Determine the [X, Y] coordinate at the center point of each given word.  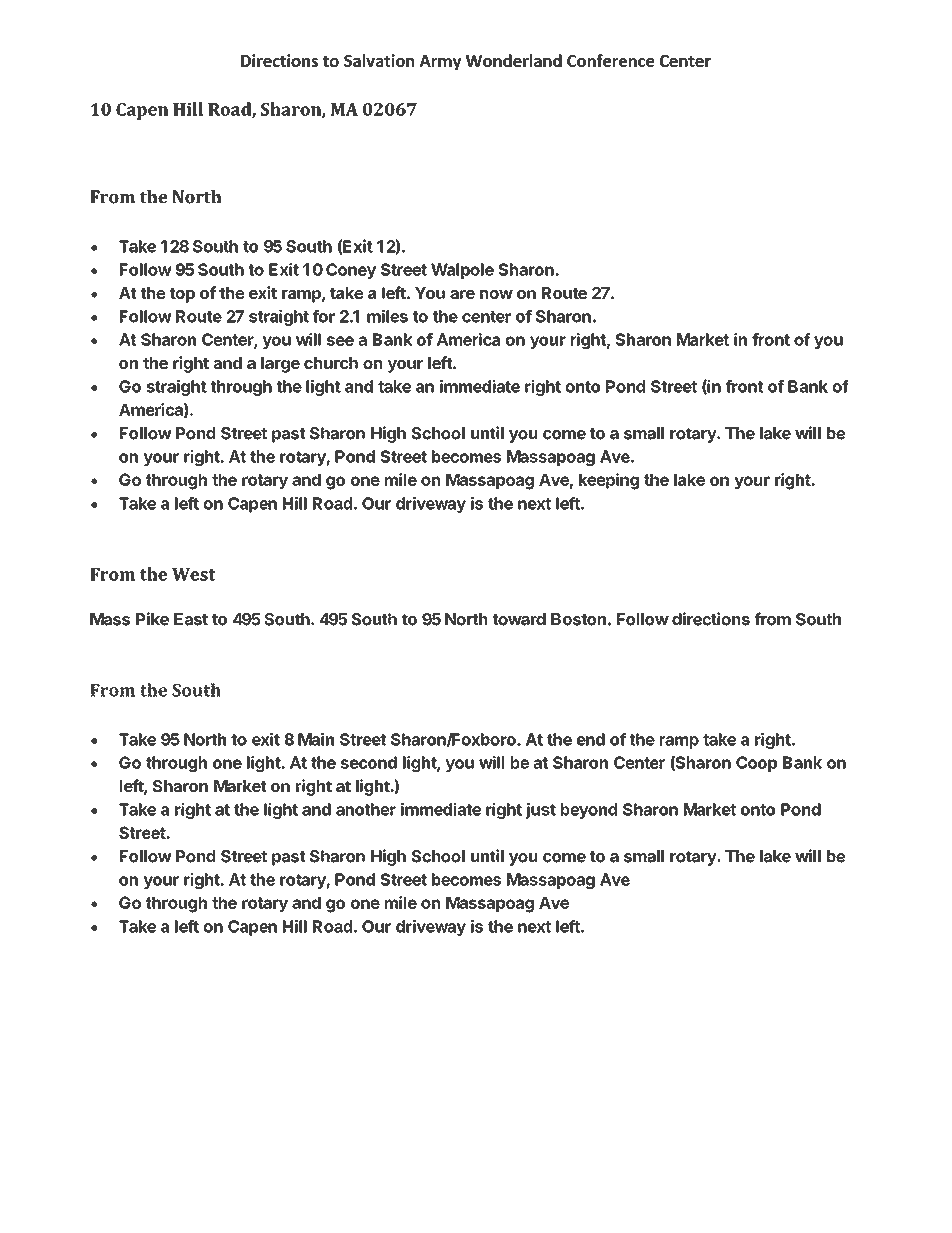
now [496, 294]
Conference [610, 60]
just [541, 811]
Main [316, 739]
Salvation [379, 60]
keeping [609, 481]
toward [519, 619]
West [194, 574]
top [182, 295]
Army [440, 62]
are [462, 294]
